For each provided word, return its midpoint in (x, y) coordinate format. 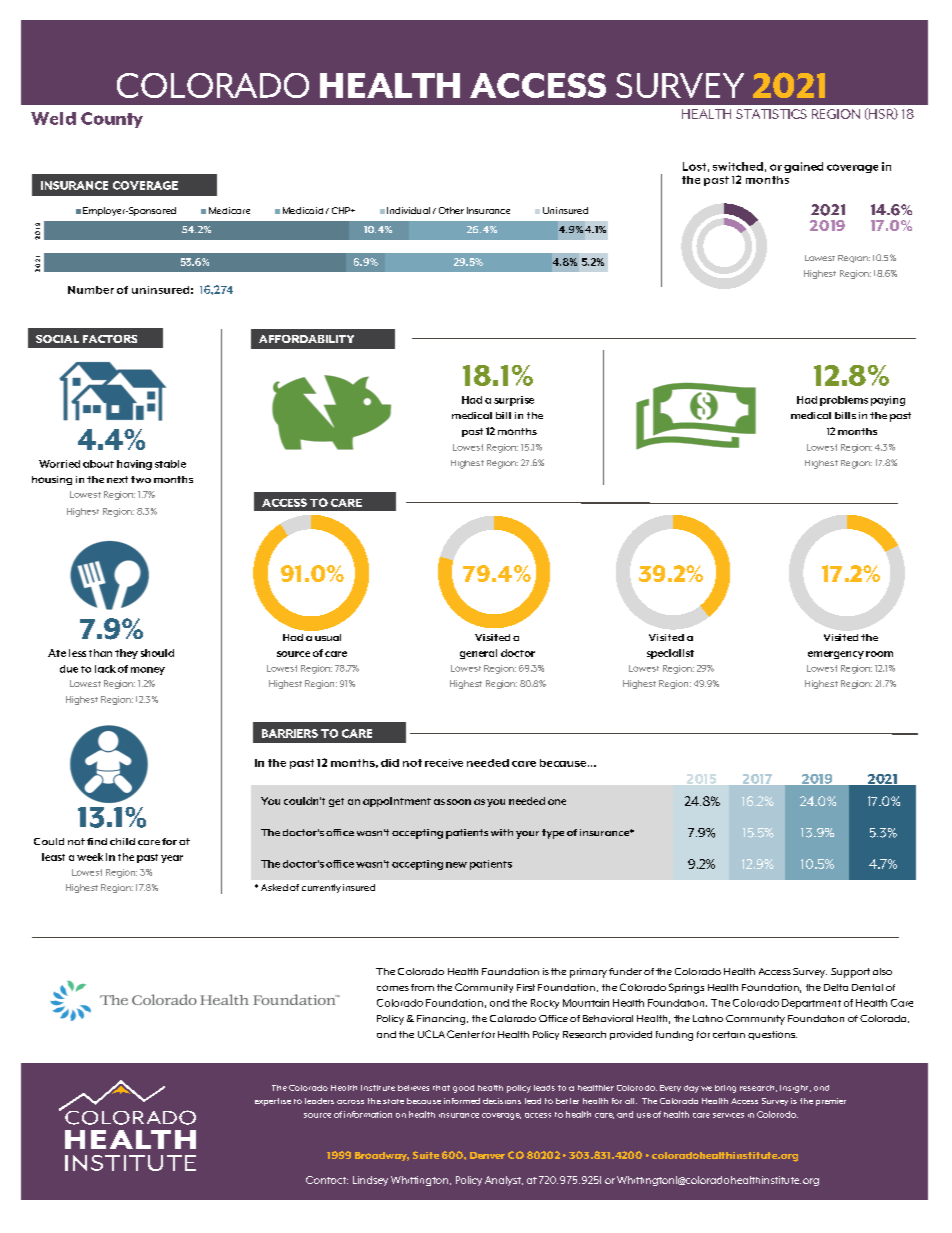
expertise (273, 1102)
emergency (836, 655)
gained (803, 167)
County (112, 120)
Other (451, 210)
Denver (487, 1155)
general (478, 654)
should (157, 653)
